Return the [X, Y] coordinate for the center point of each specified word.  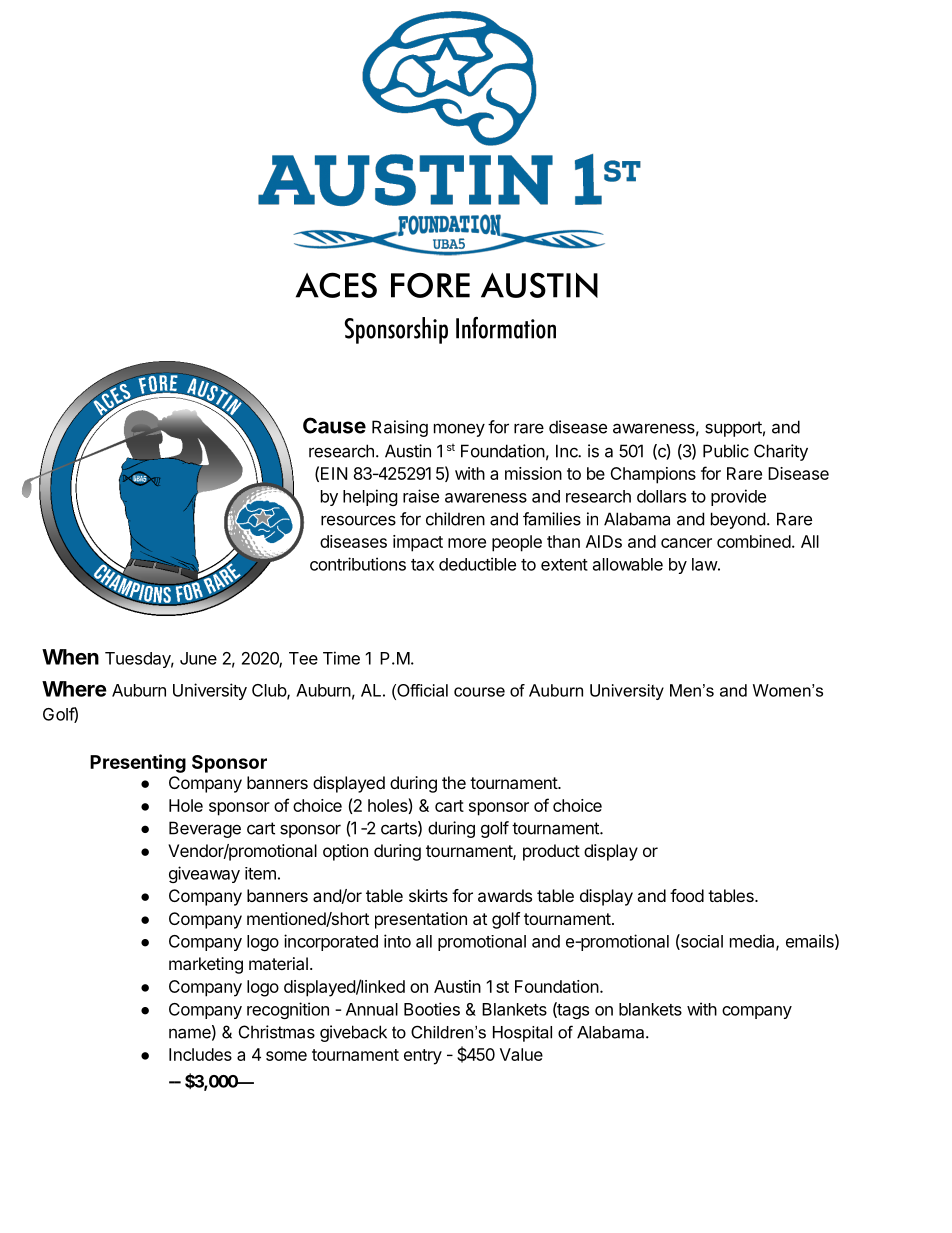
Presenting [138, 763]
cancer [686, 543]
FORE [430, 285]
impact [418, 543]
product [551, 852]
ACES [336, 285]
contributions [358, 564]
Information [506, 327]
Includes [200, 1054]
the [454, 782]
